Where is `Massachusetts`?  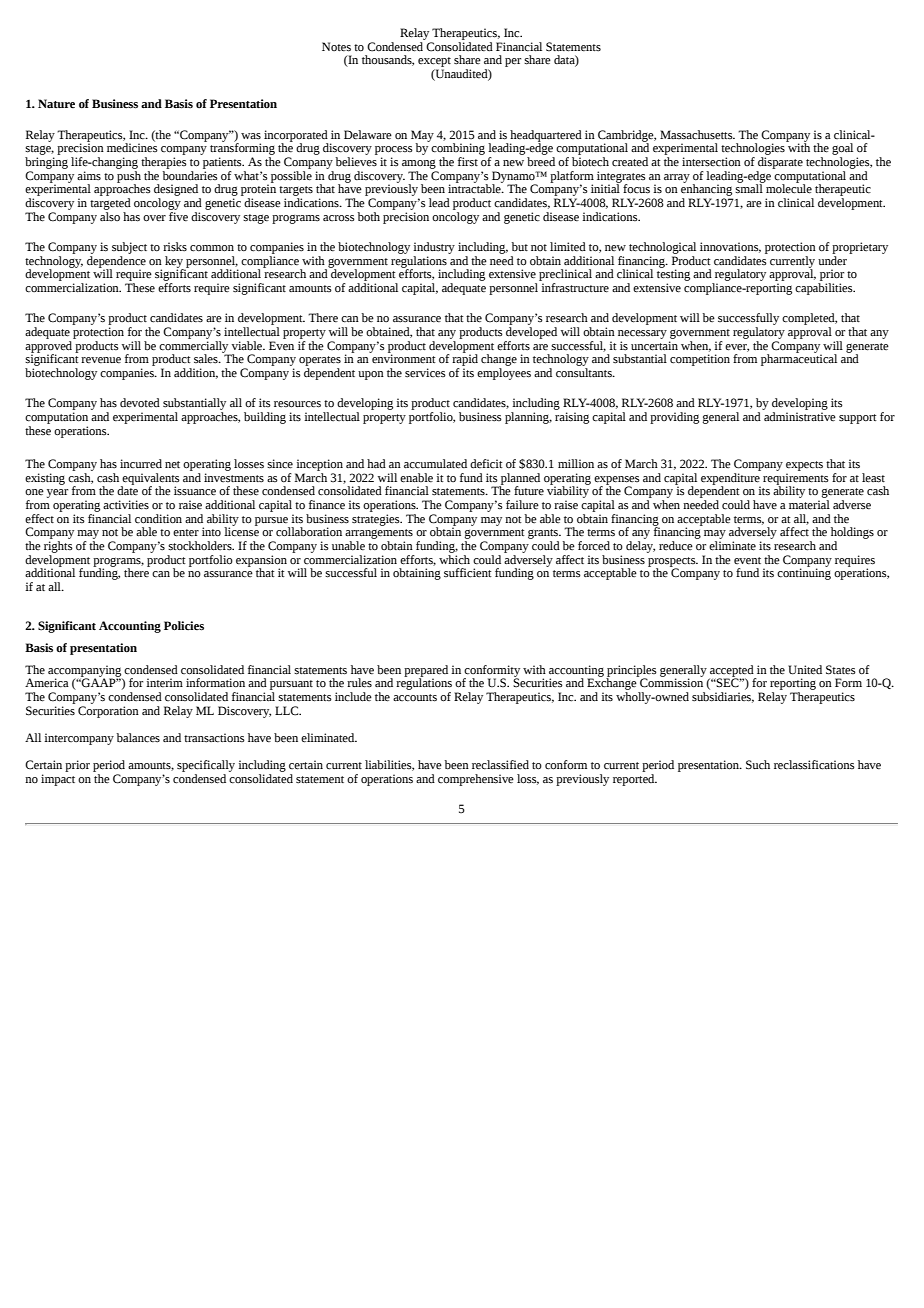 Massachusetts is located at coordinates (697, 135).
